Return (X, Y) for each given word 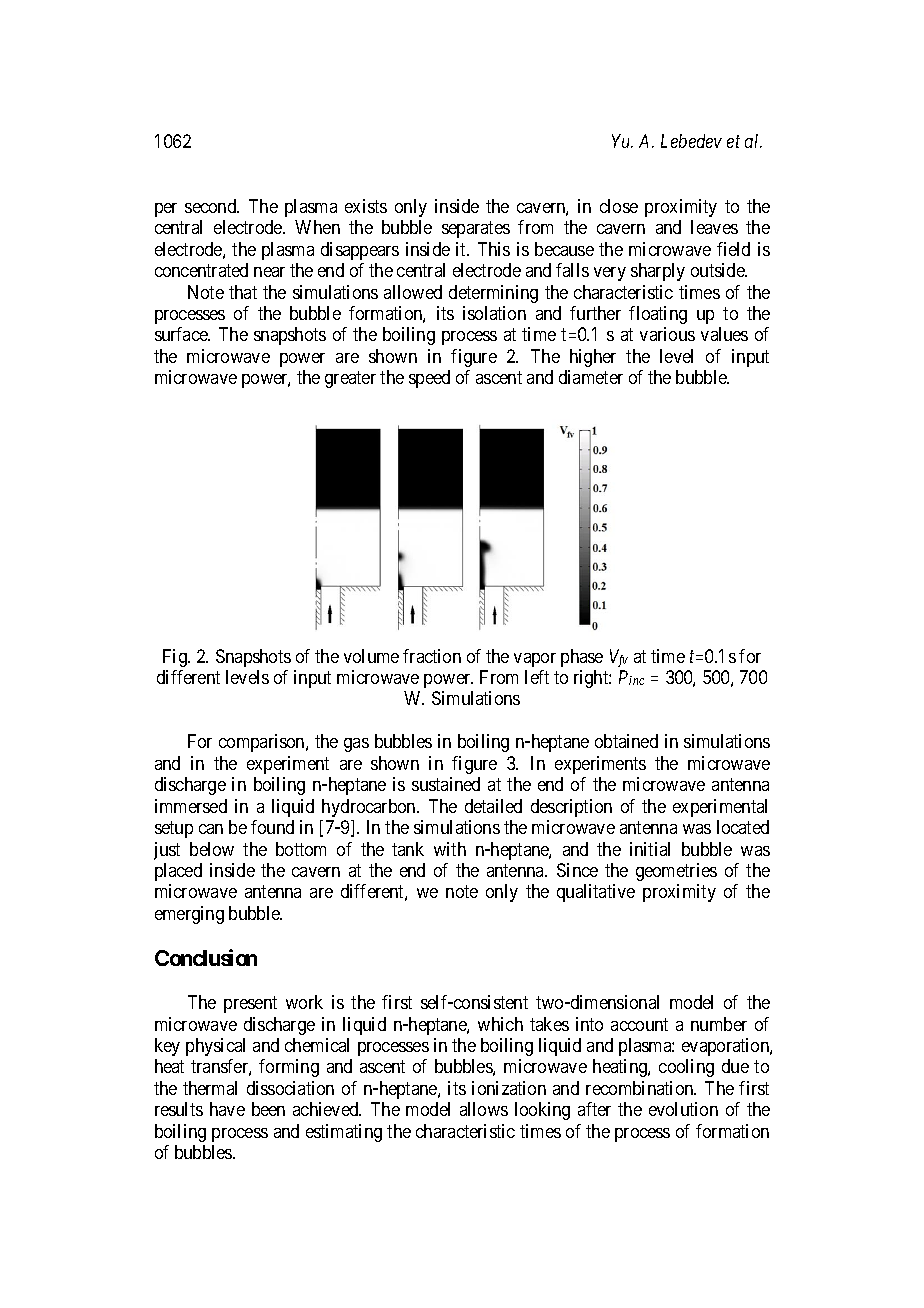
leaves (714, 227)
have (227, 1109)
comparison (263, 743)
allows (484, 1109)
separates (476, 229)
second (212, 206)
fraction (432, 656)
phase (582, 658)
